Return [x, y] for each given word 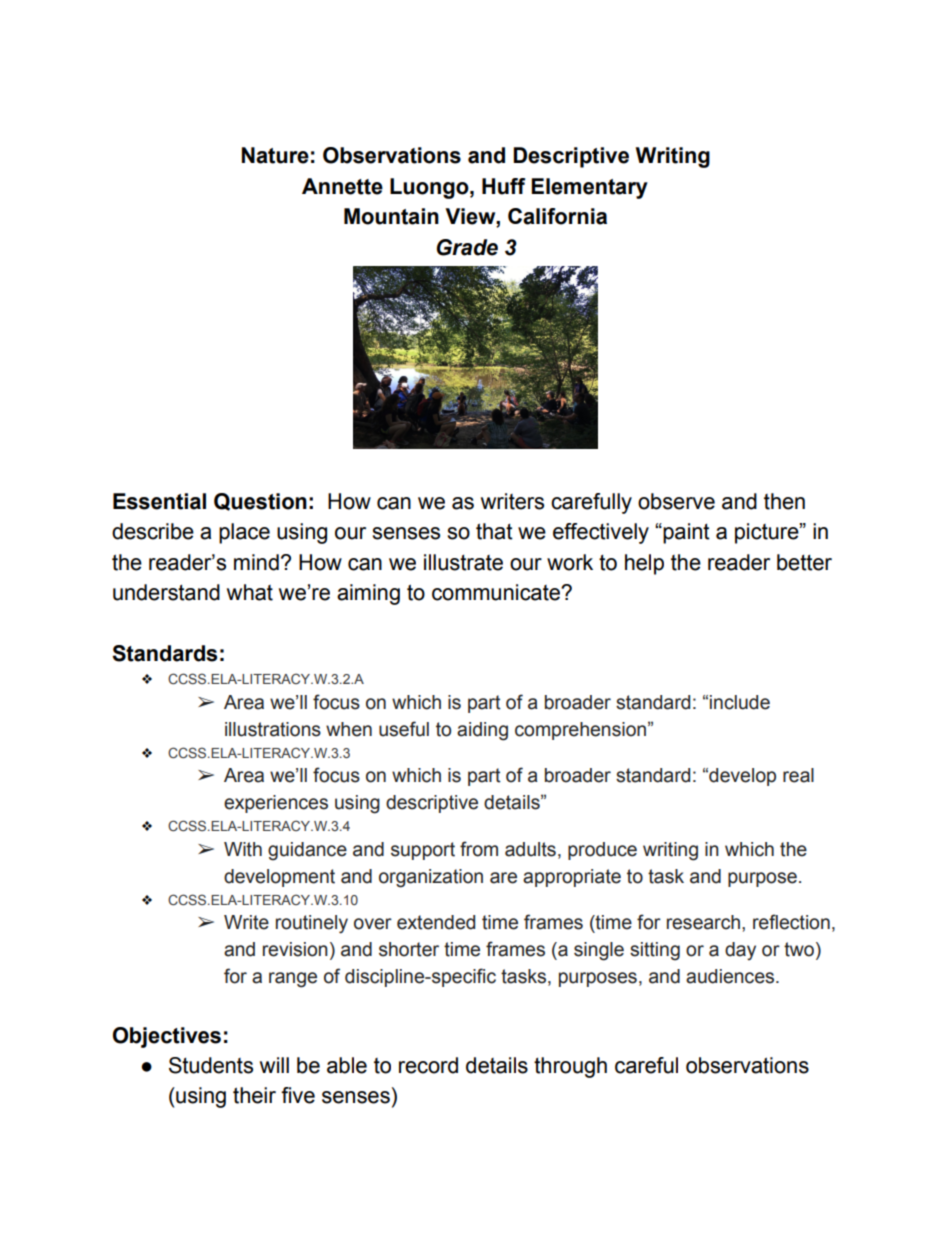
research [703, 922]
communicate [497, 592]
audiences [731, 976]
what [250, 592]
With [243, 849]
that [494, 531]
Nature [275, 155]
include [740, 702]
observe [676, 501]
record [428, 1065]
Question [260, 502]
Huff [503, 186]
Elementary [589, 188]
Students [211, 1065]
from [479, 849]
